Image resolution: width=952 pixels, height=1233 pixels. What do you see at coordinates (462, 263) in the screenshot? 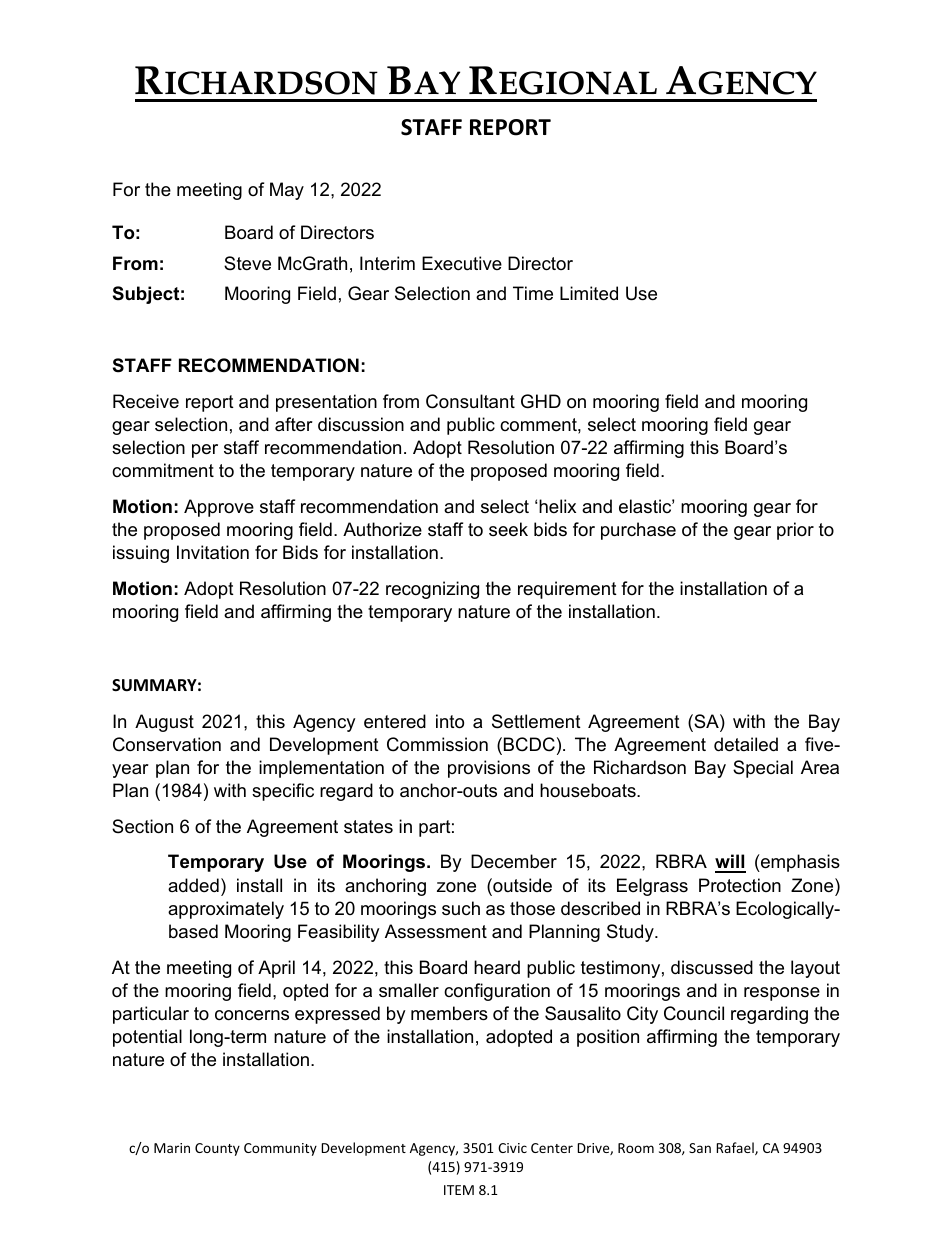
I see `Executive` at bounding box center [462, 263].
